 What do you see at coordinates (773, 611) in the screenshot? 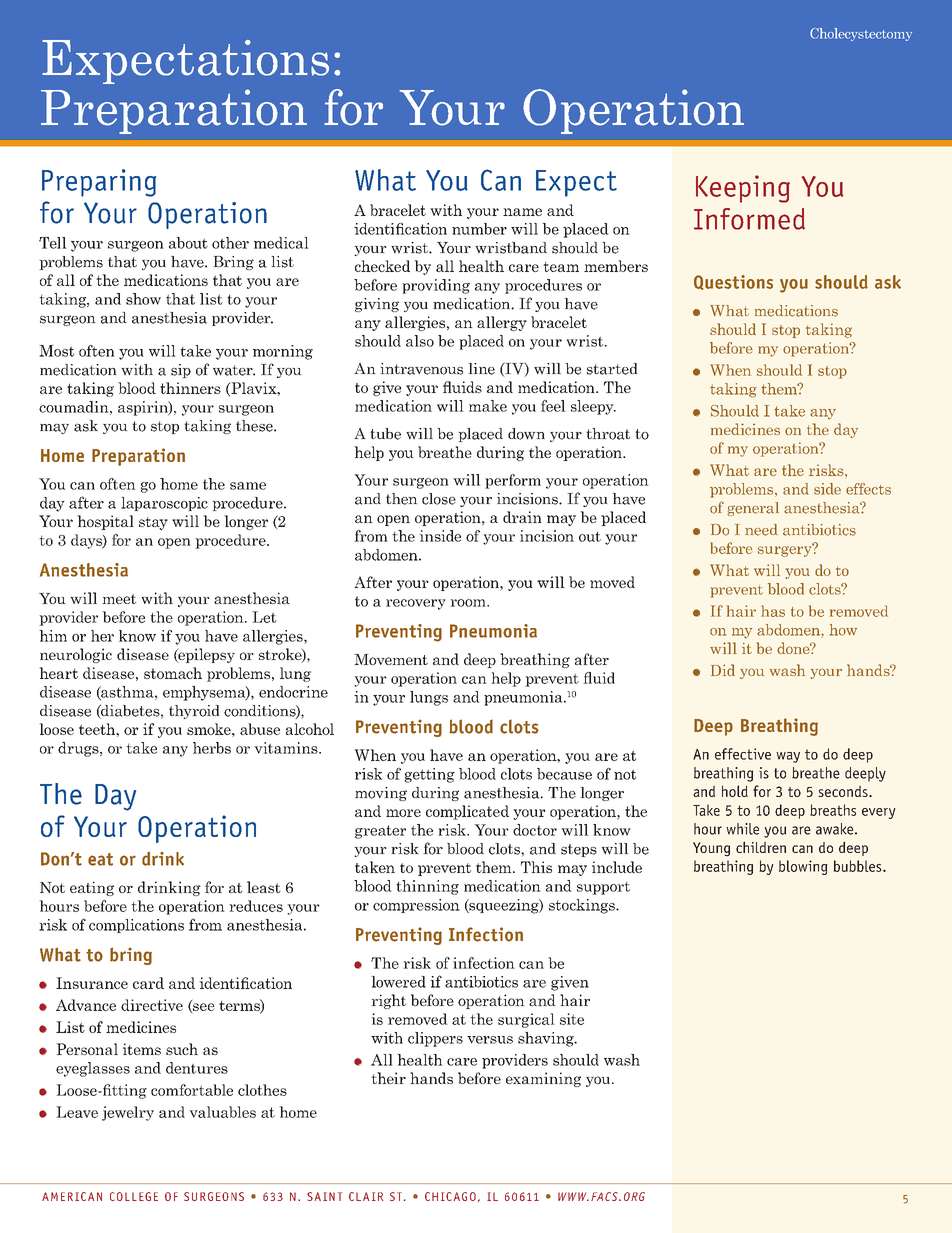
I see `has` at bounding box center [773, 611].
